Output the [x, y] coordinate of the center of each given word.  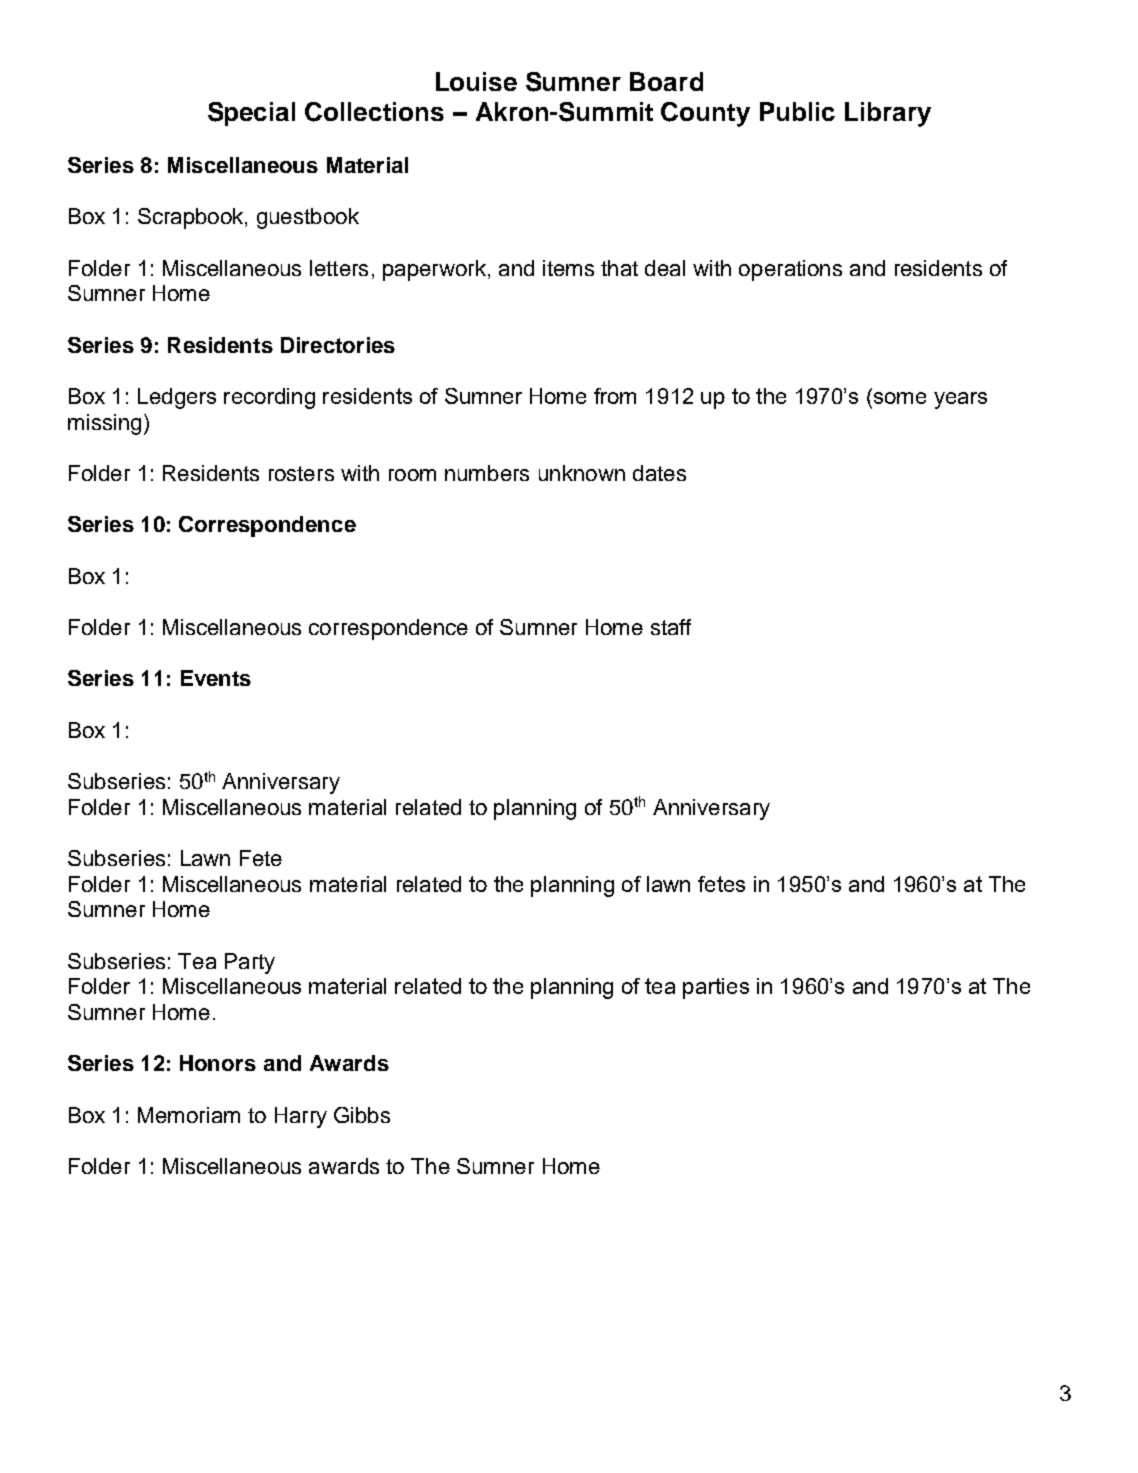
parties [716, 988]
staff [671, 627]
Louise [476, 81]
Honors [218, 1063]
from [615, 396]
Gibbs [362, 1115]
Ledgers [177, 398]
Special [251, 114]
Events [216, 678]
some [900, 398]
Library [888, 114]
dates [659, 473]
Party [250, 963]
